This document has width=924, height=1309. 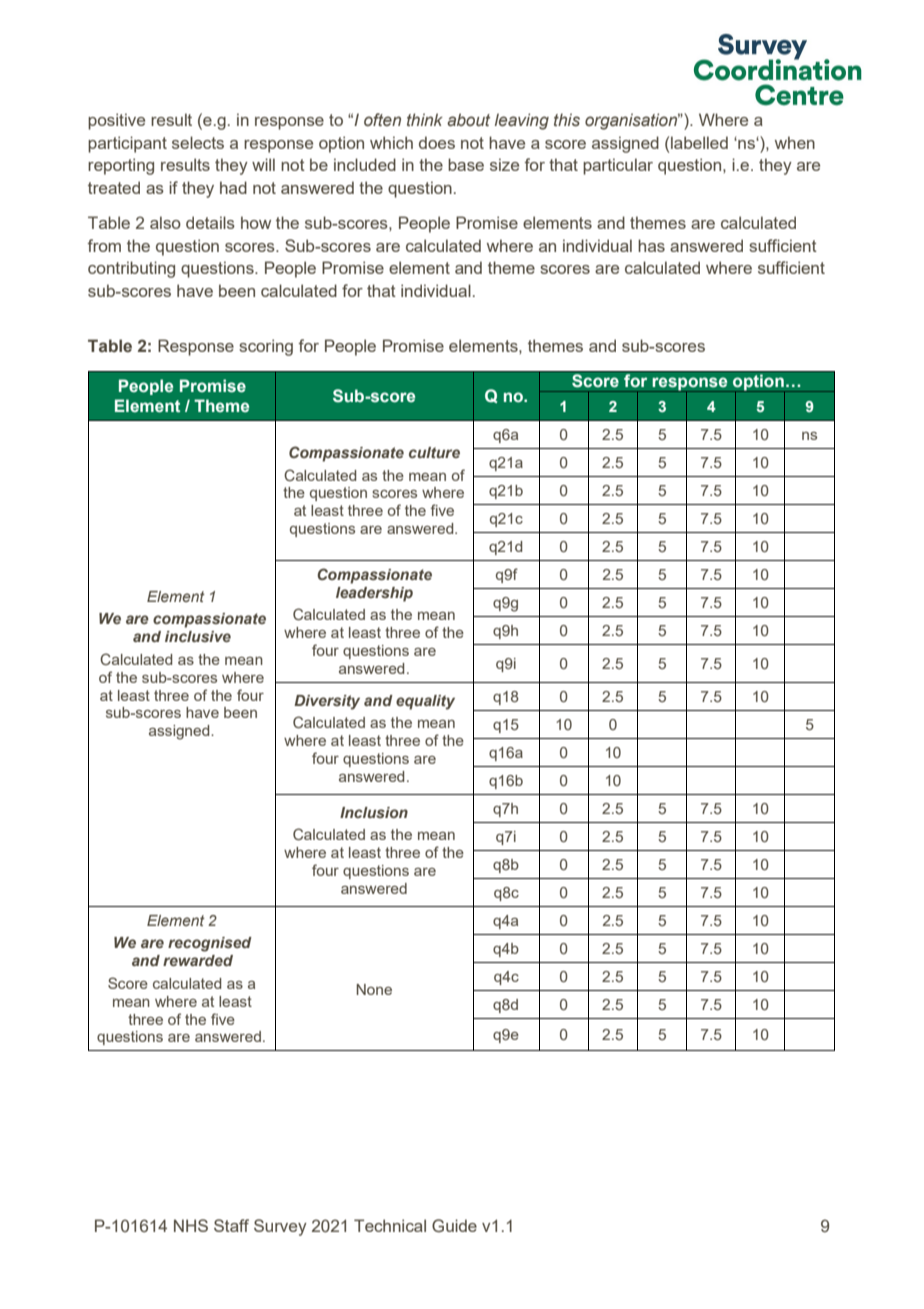 What do you see at coordinates (454, 1225) in the document?
I see `Guide` at bounding box center [454, 1225].
